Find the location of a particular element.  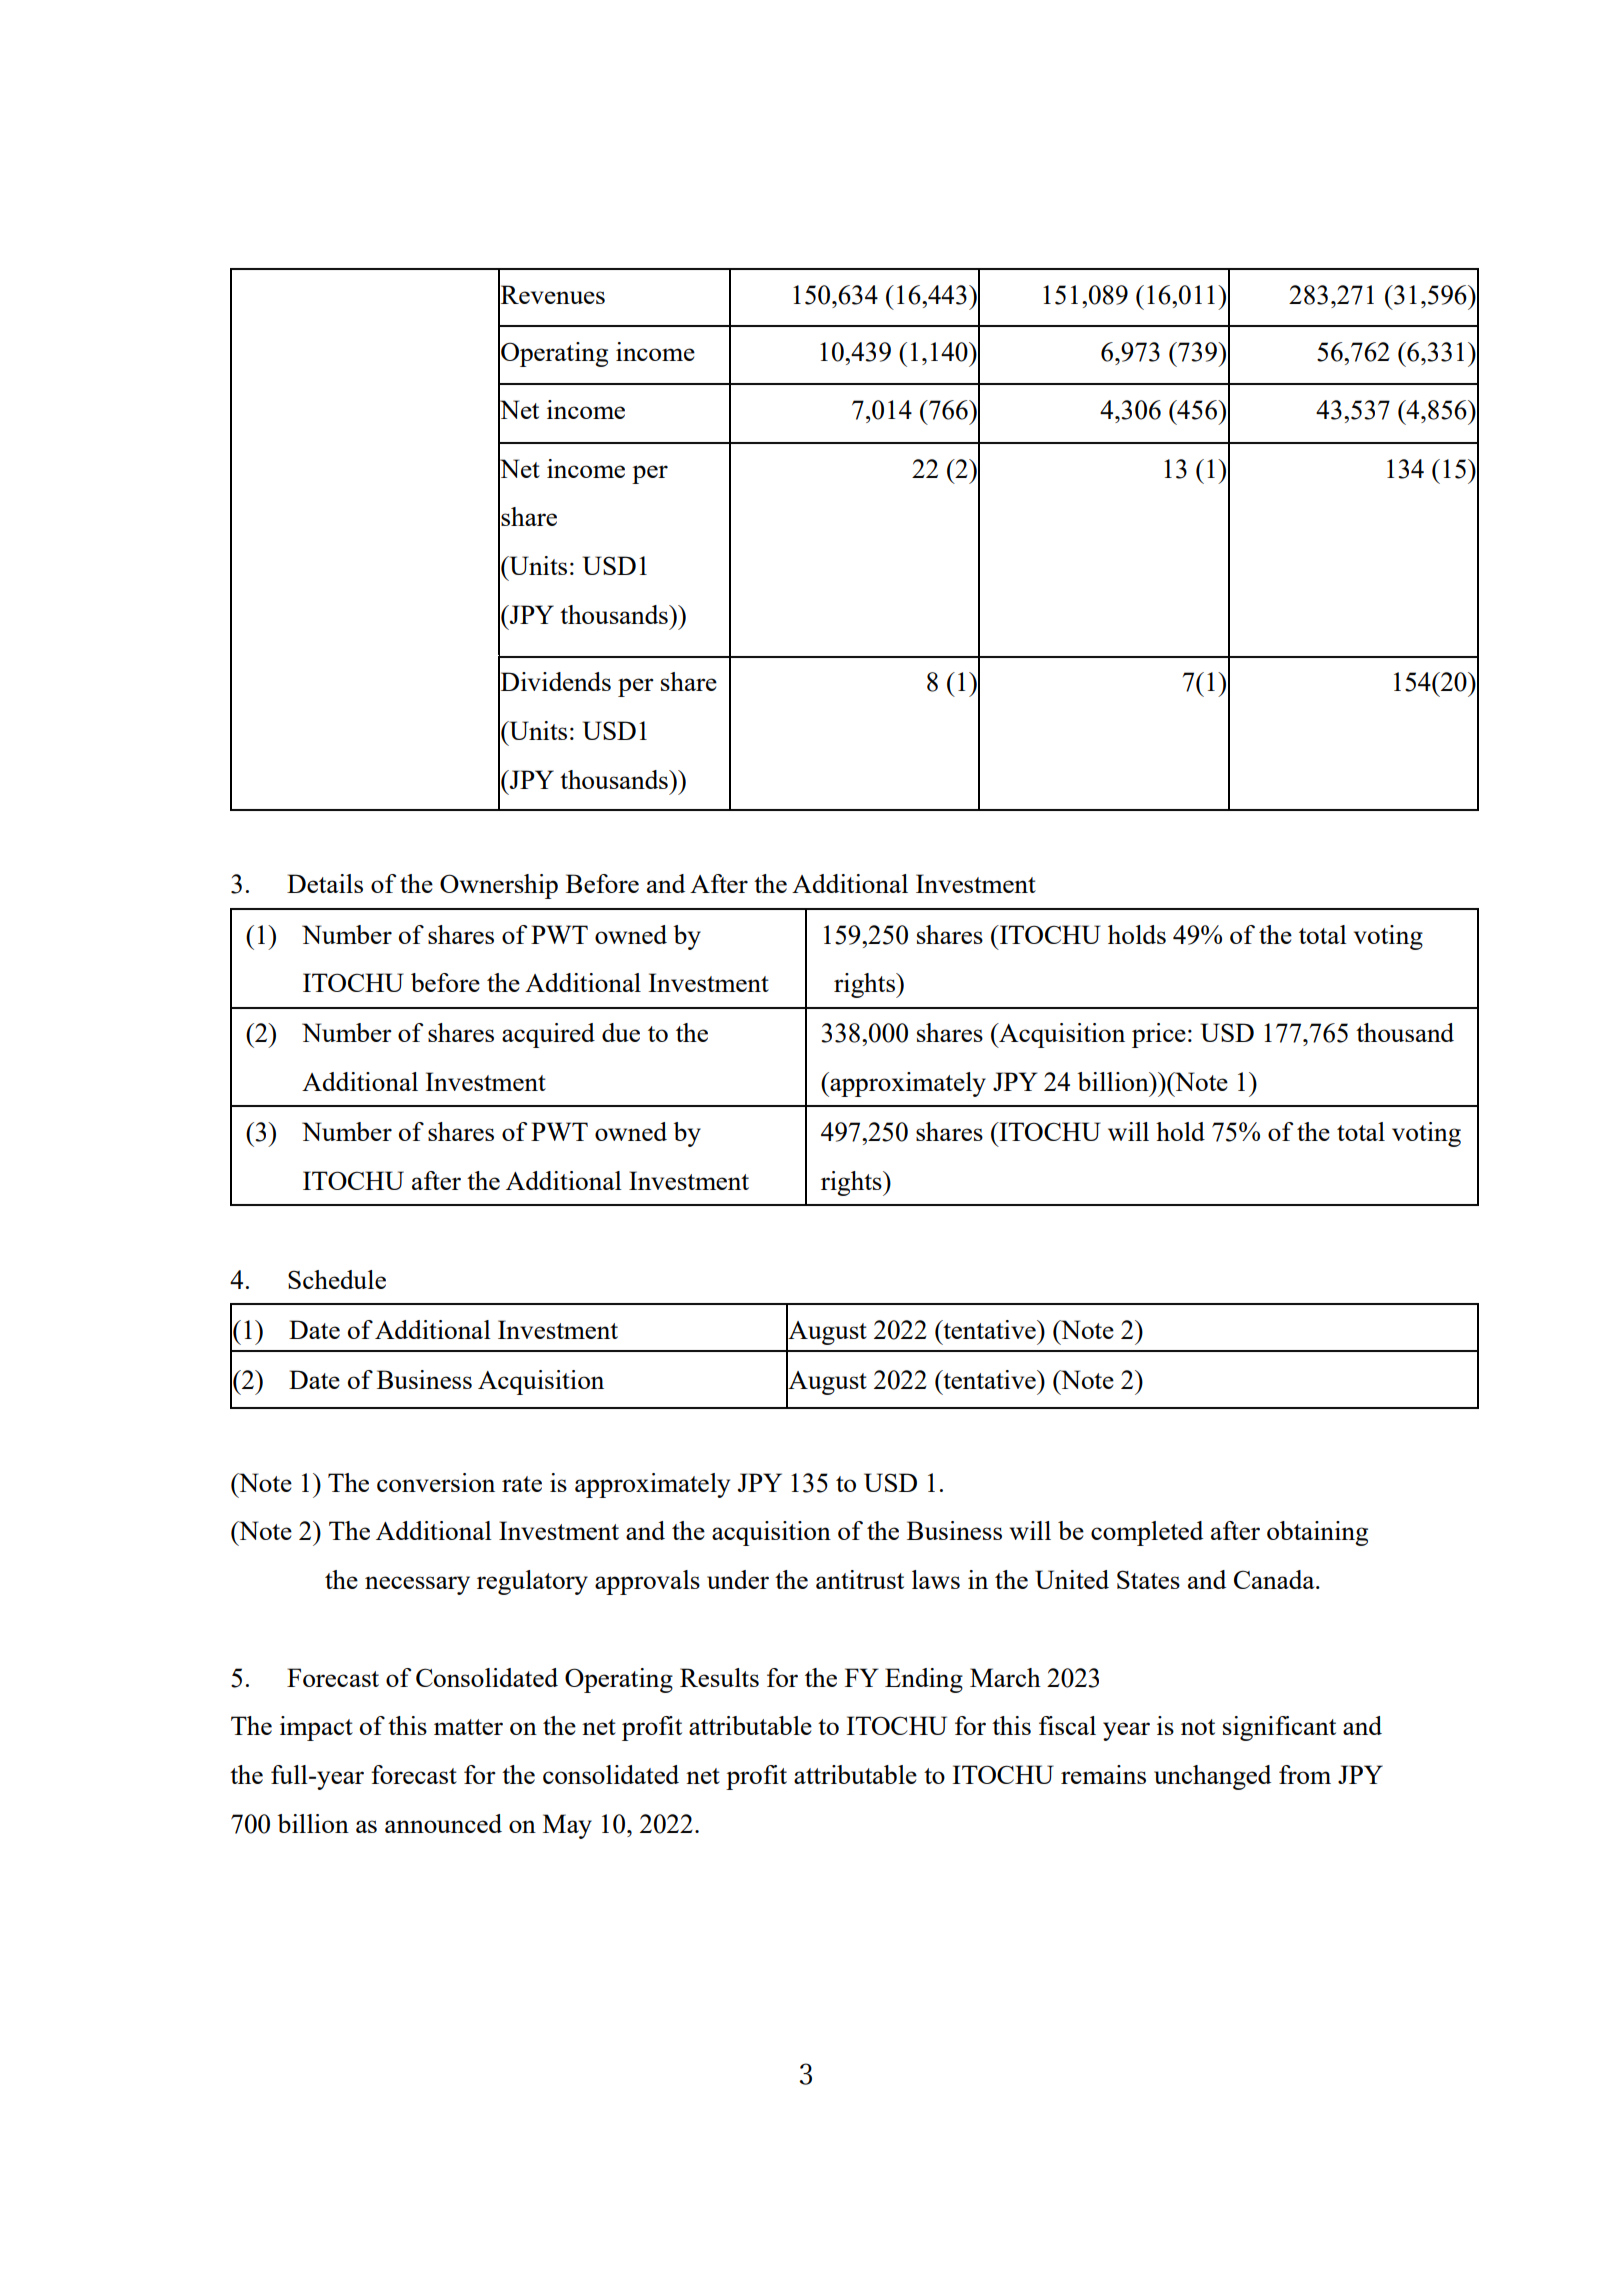

Schedule is located at coordinates (337, 1279).
